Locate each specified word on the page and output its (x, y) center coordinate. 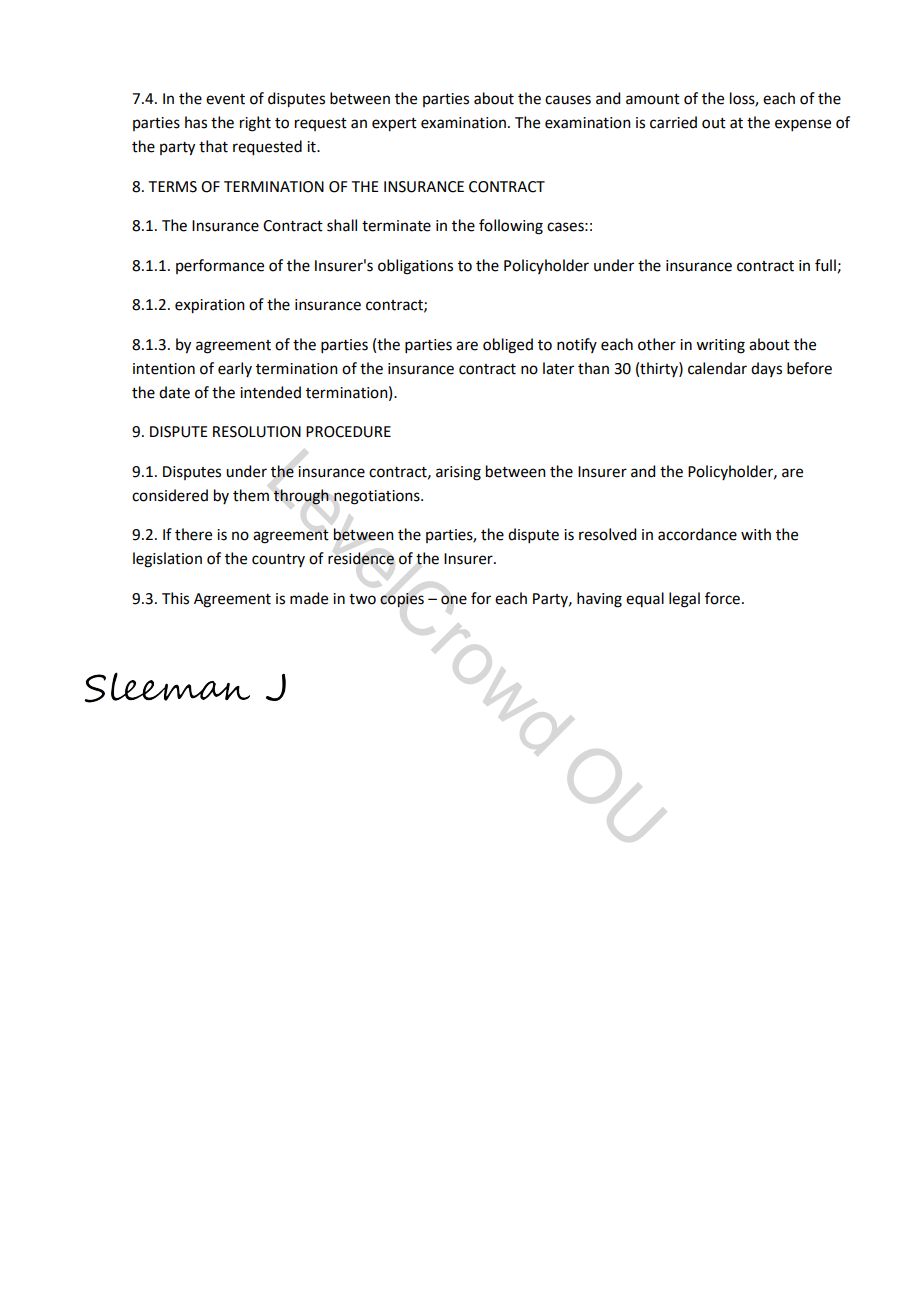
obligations (415, 267)
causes (568, 100)
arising (458, 473)
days (766, 369)
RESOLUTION (257, 432)
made (309, 598)
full (825, 265)
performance (220, 266)
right (255, 124)
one (454, 600)
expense (803, 125)
